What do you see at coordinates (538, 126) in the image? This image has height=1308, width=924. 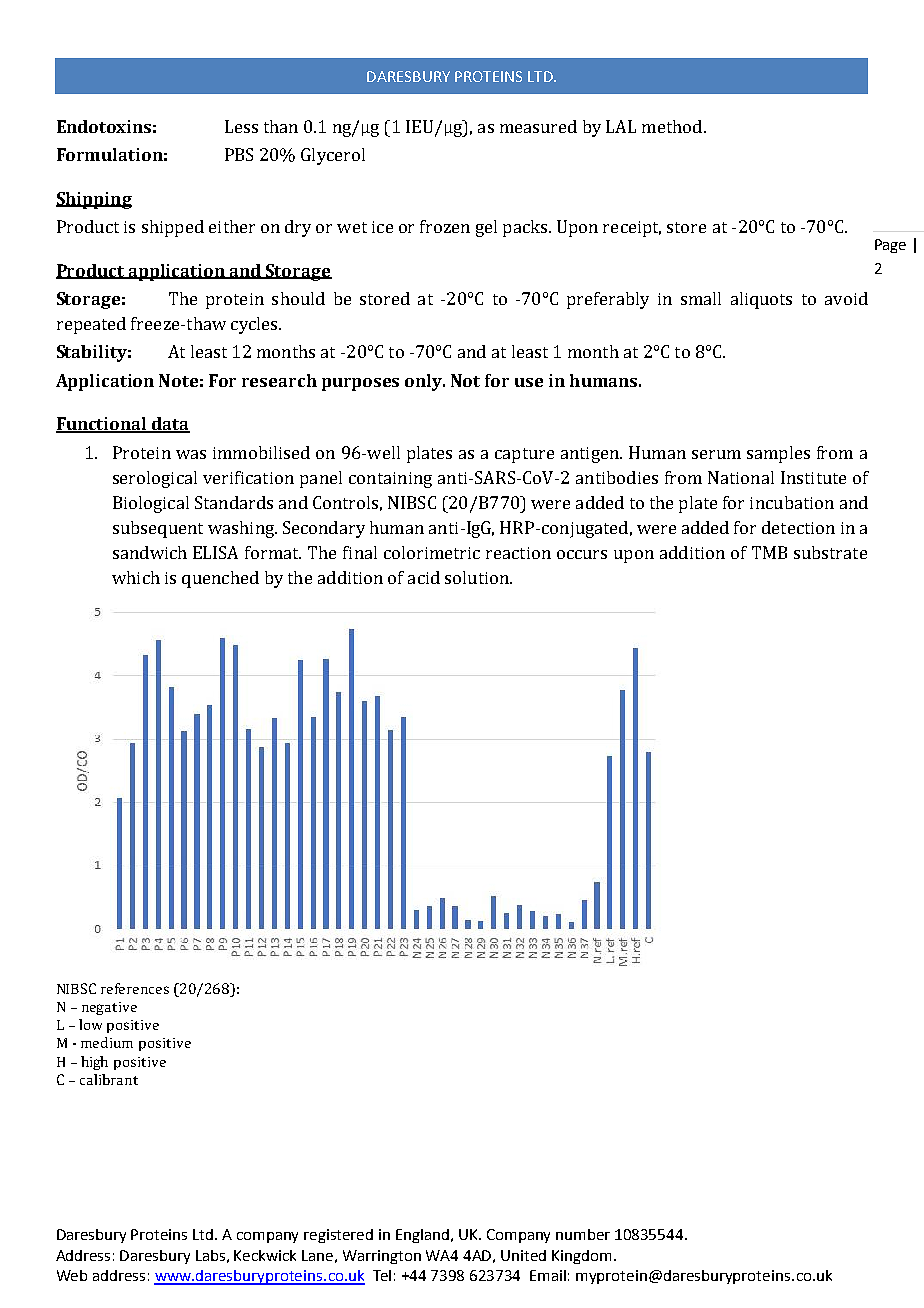 I see `measured` at bounding box center [538, 126].
